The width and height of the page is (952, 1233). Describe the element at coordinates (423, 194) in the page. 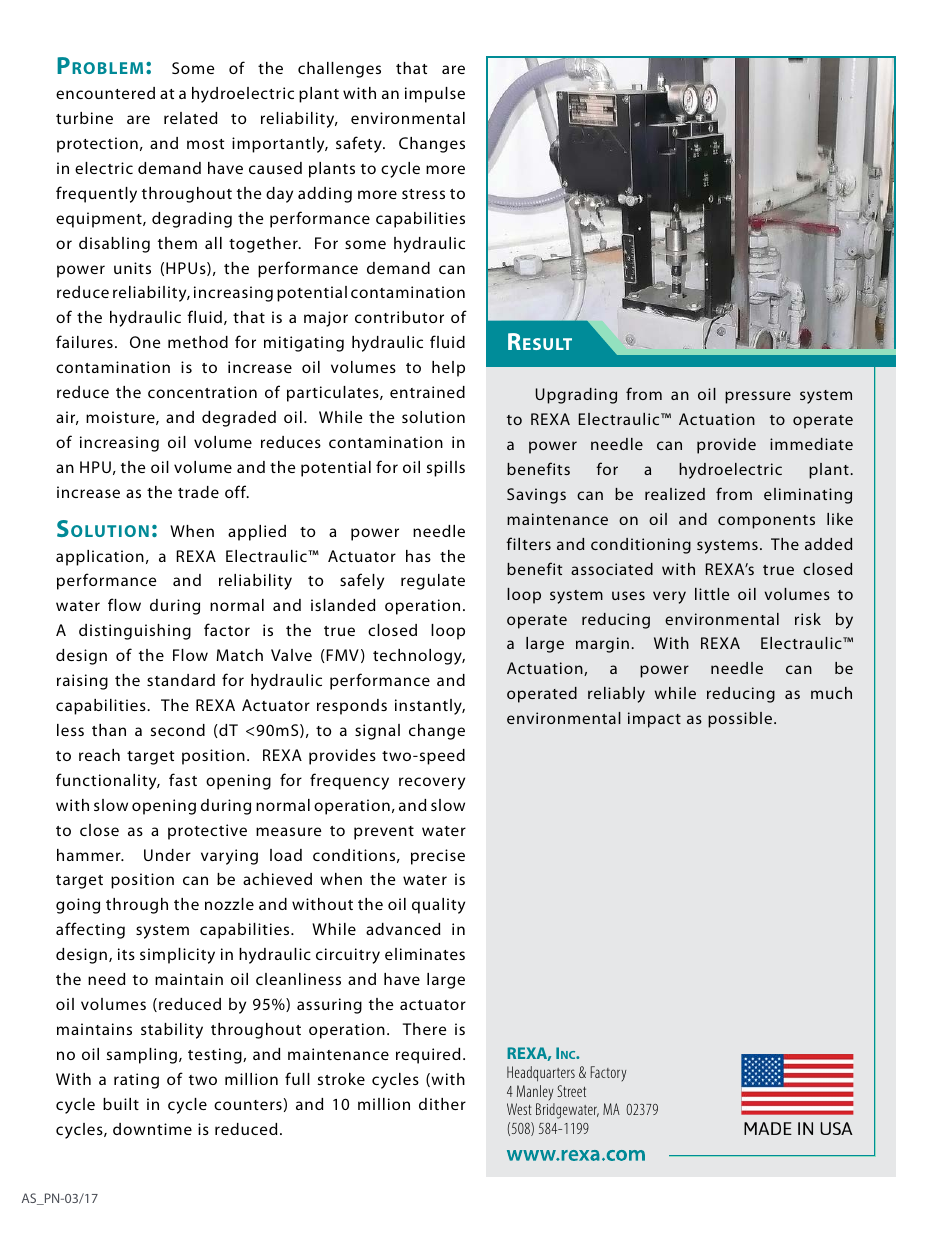

I see `stress` at that location.
